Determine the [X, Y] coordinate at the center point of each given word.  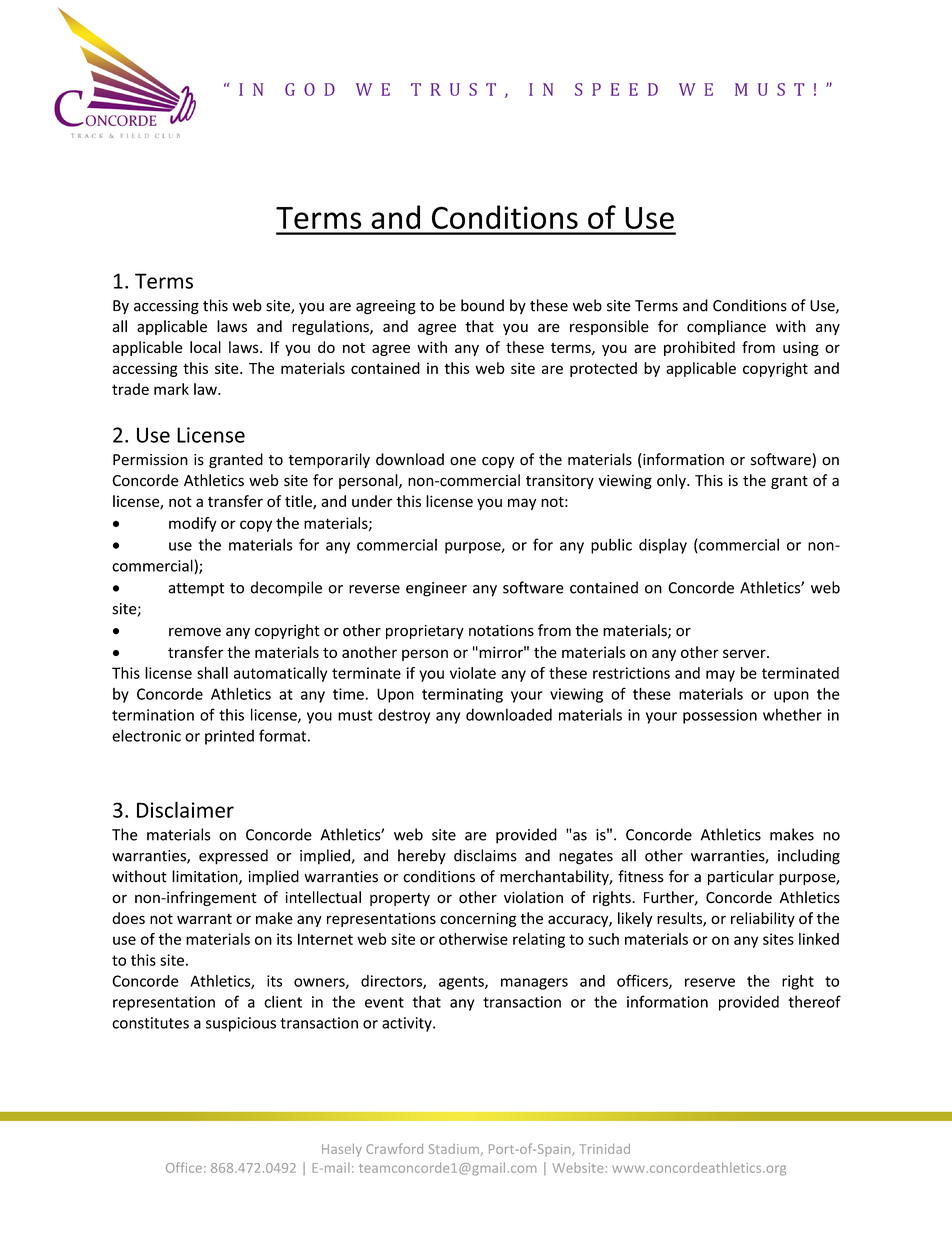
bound [482, 305]
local [205, 347]
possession [720, 716]
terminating [462, 695]
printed [229, 737]
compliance [726, 327]
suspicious [241, 1024]
